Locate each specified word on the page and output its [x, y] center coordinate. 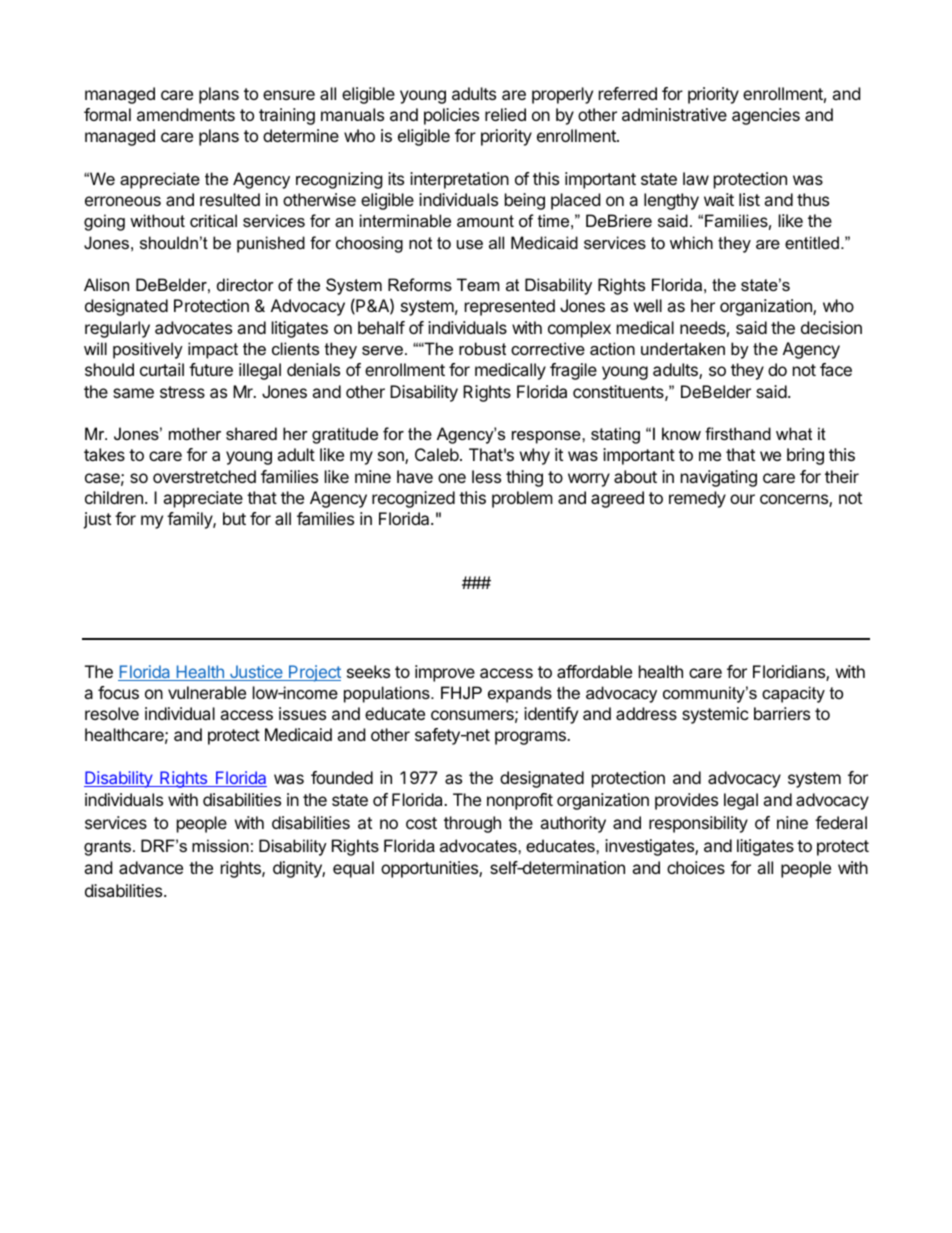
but [234, 518]
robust [482, 348]
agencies [766, 116]
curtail [162, 369]
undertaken [683, 348]
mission [220, 845]
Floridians [790, 673]
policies [451, 116]
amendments [186, 114]
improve [445, 673]
